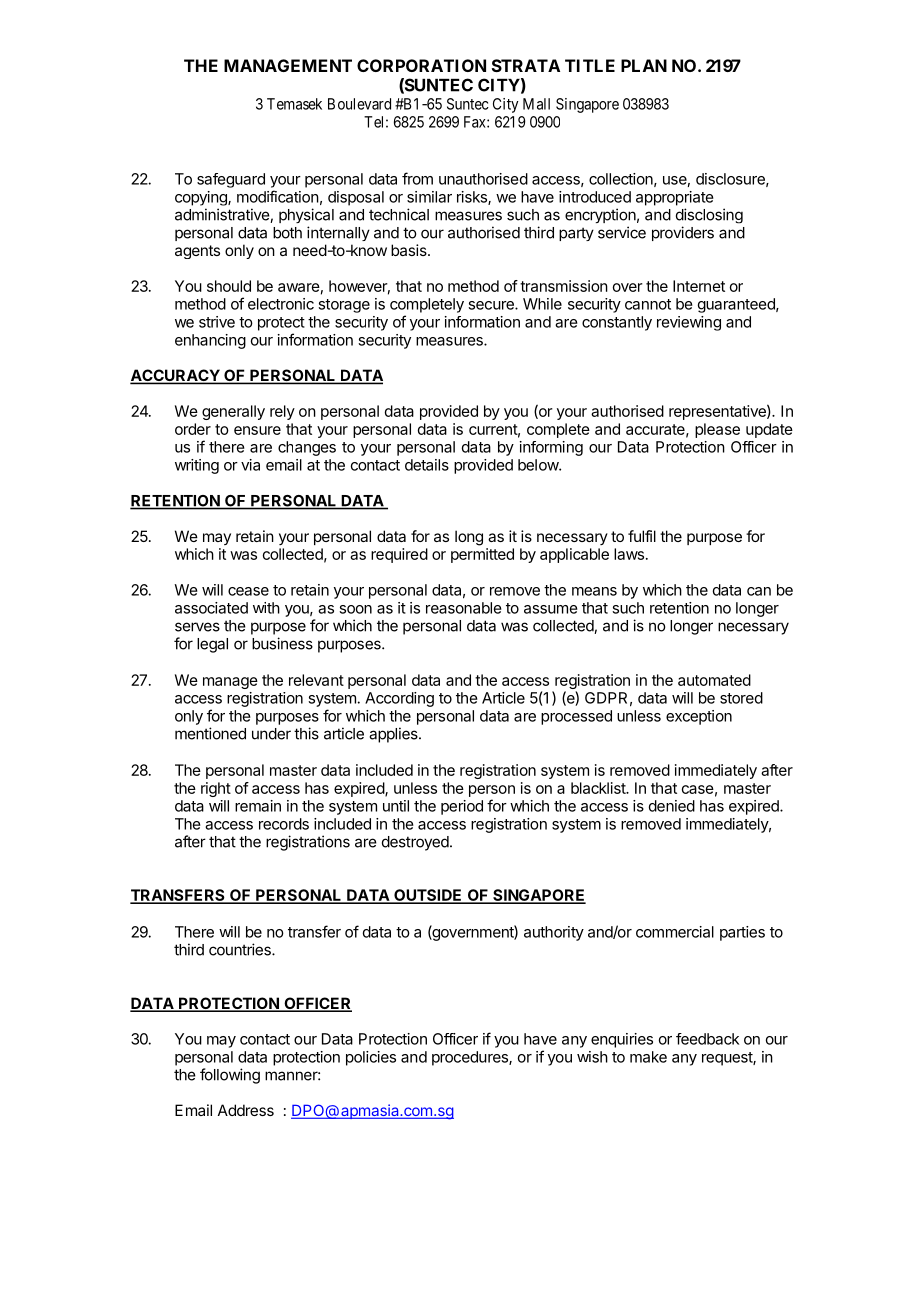 Image resolution: width=924 pixels, height=1308 pixels. What do you see at coordinates (644, 65) in the image?
I see `PLAN` at bounding box center [644, 65].
